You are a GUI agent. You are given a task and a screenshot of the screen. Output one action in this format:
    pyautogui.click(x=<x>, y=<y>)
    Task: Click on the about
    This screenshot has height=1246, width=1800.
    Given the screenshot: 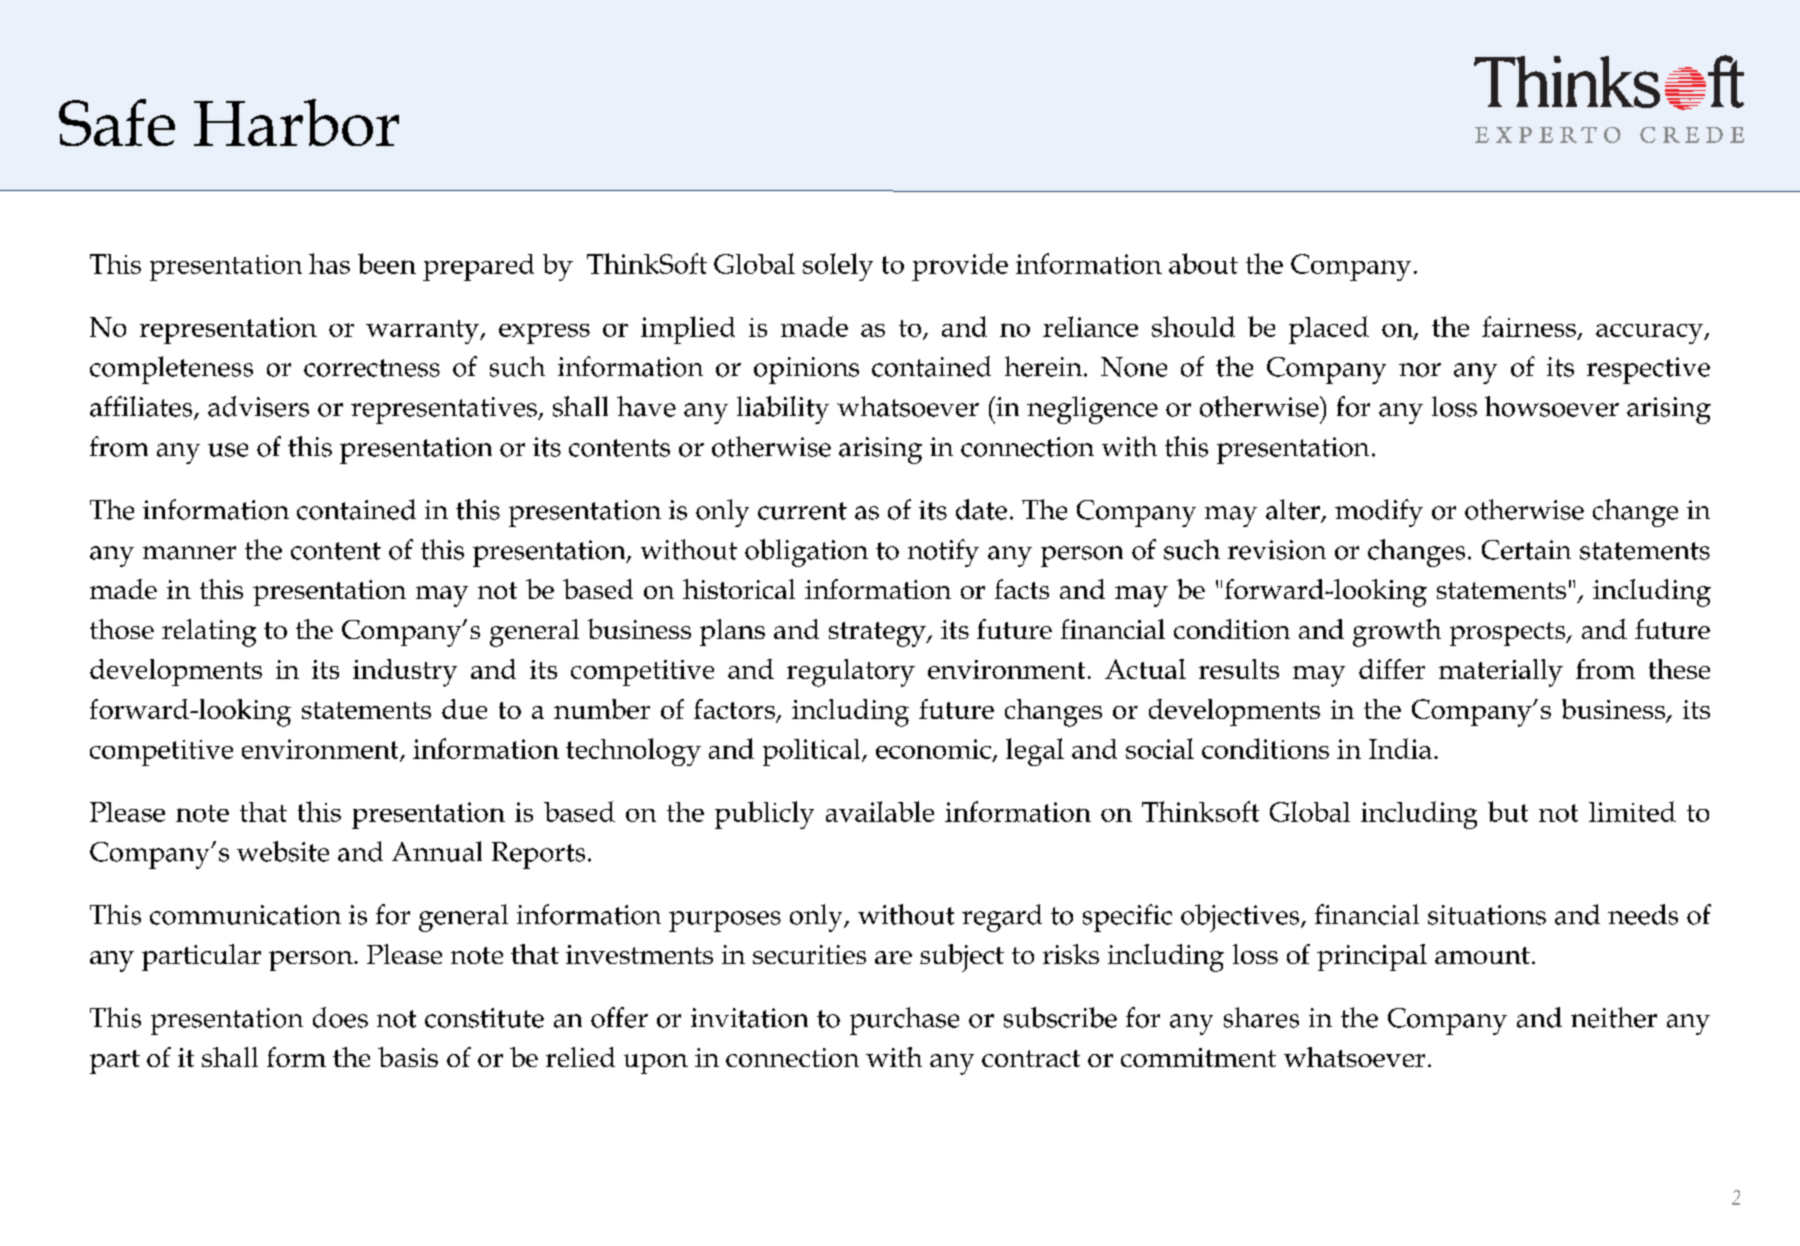 What is the action you would take?
    pyautogui.click(x=1203, y=263)
